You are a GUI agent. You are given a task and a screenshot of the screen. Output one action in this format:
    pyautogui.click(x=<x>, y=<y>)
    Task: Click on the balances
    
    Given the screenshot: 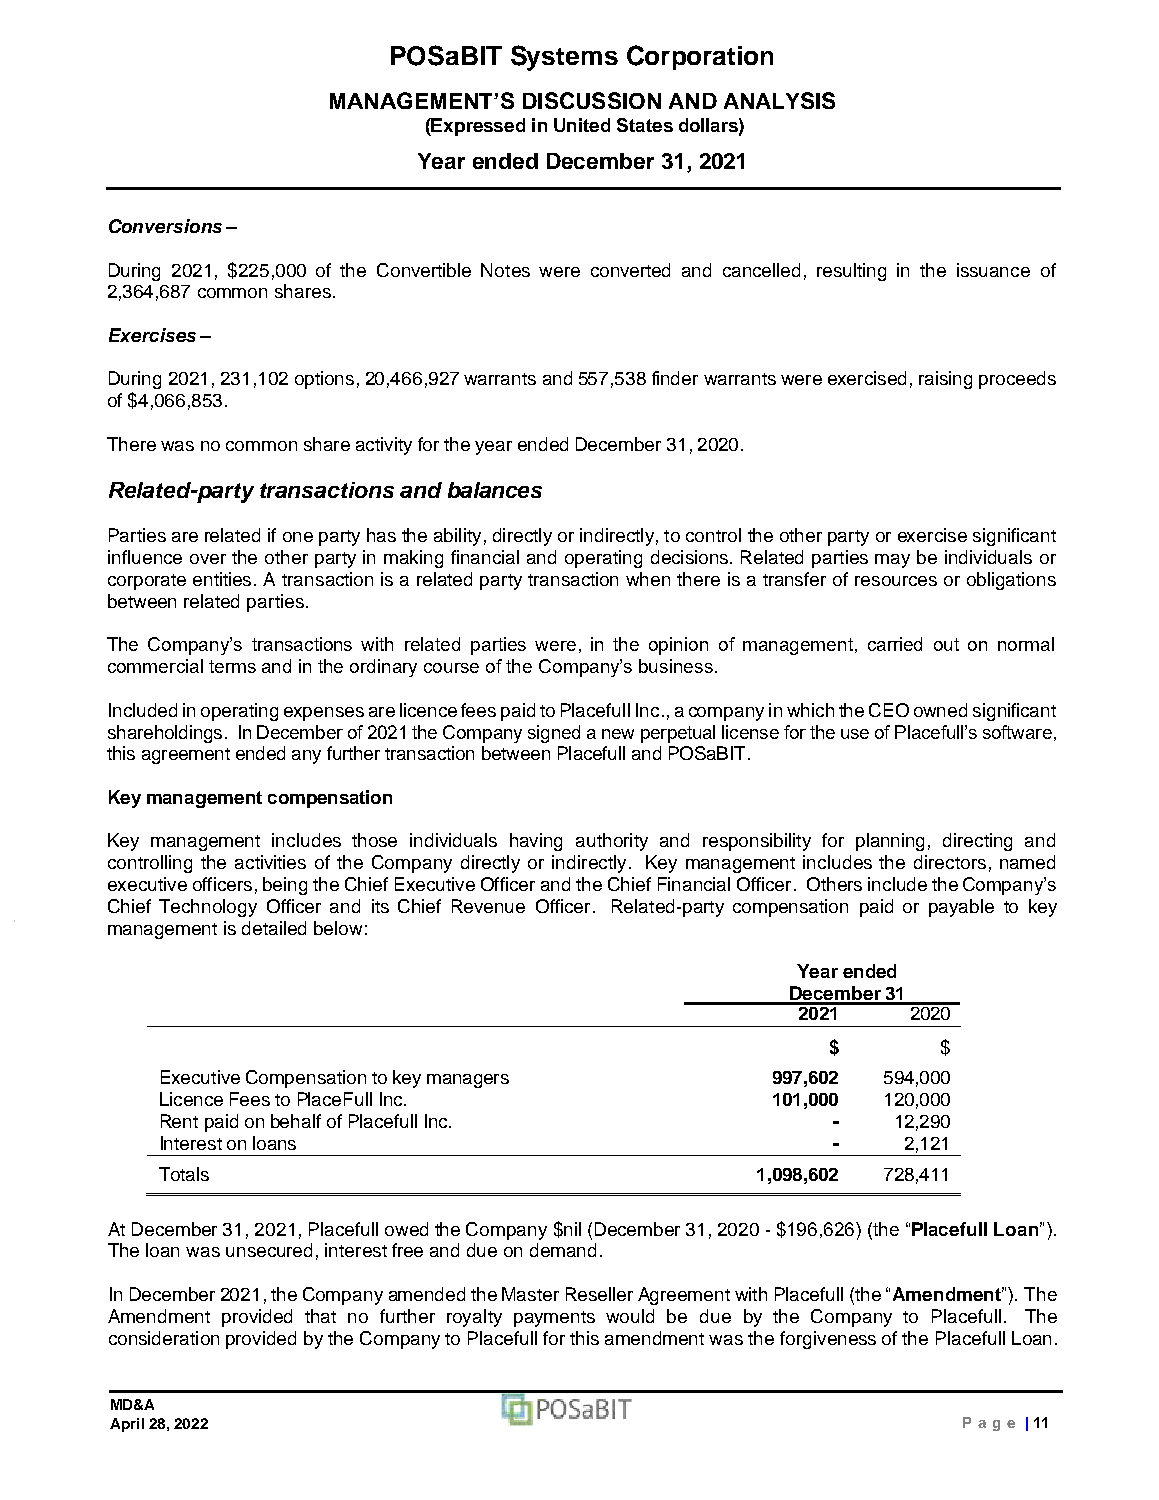 What is the action you would take?
    pyautogui.click(x=495, y=490)
